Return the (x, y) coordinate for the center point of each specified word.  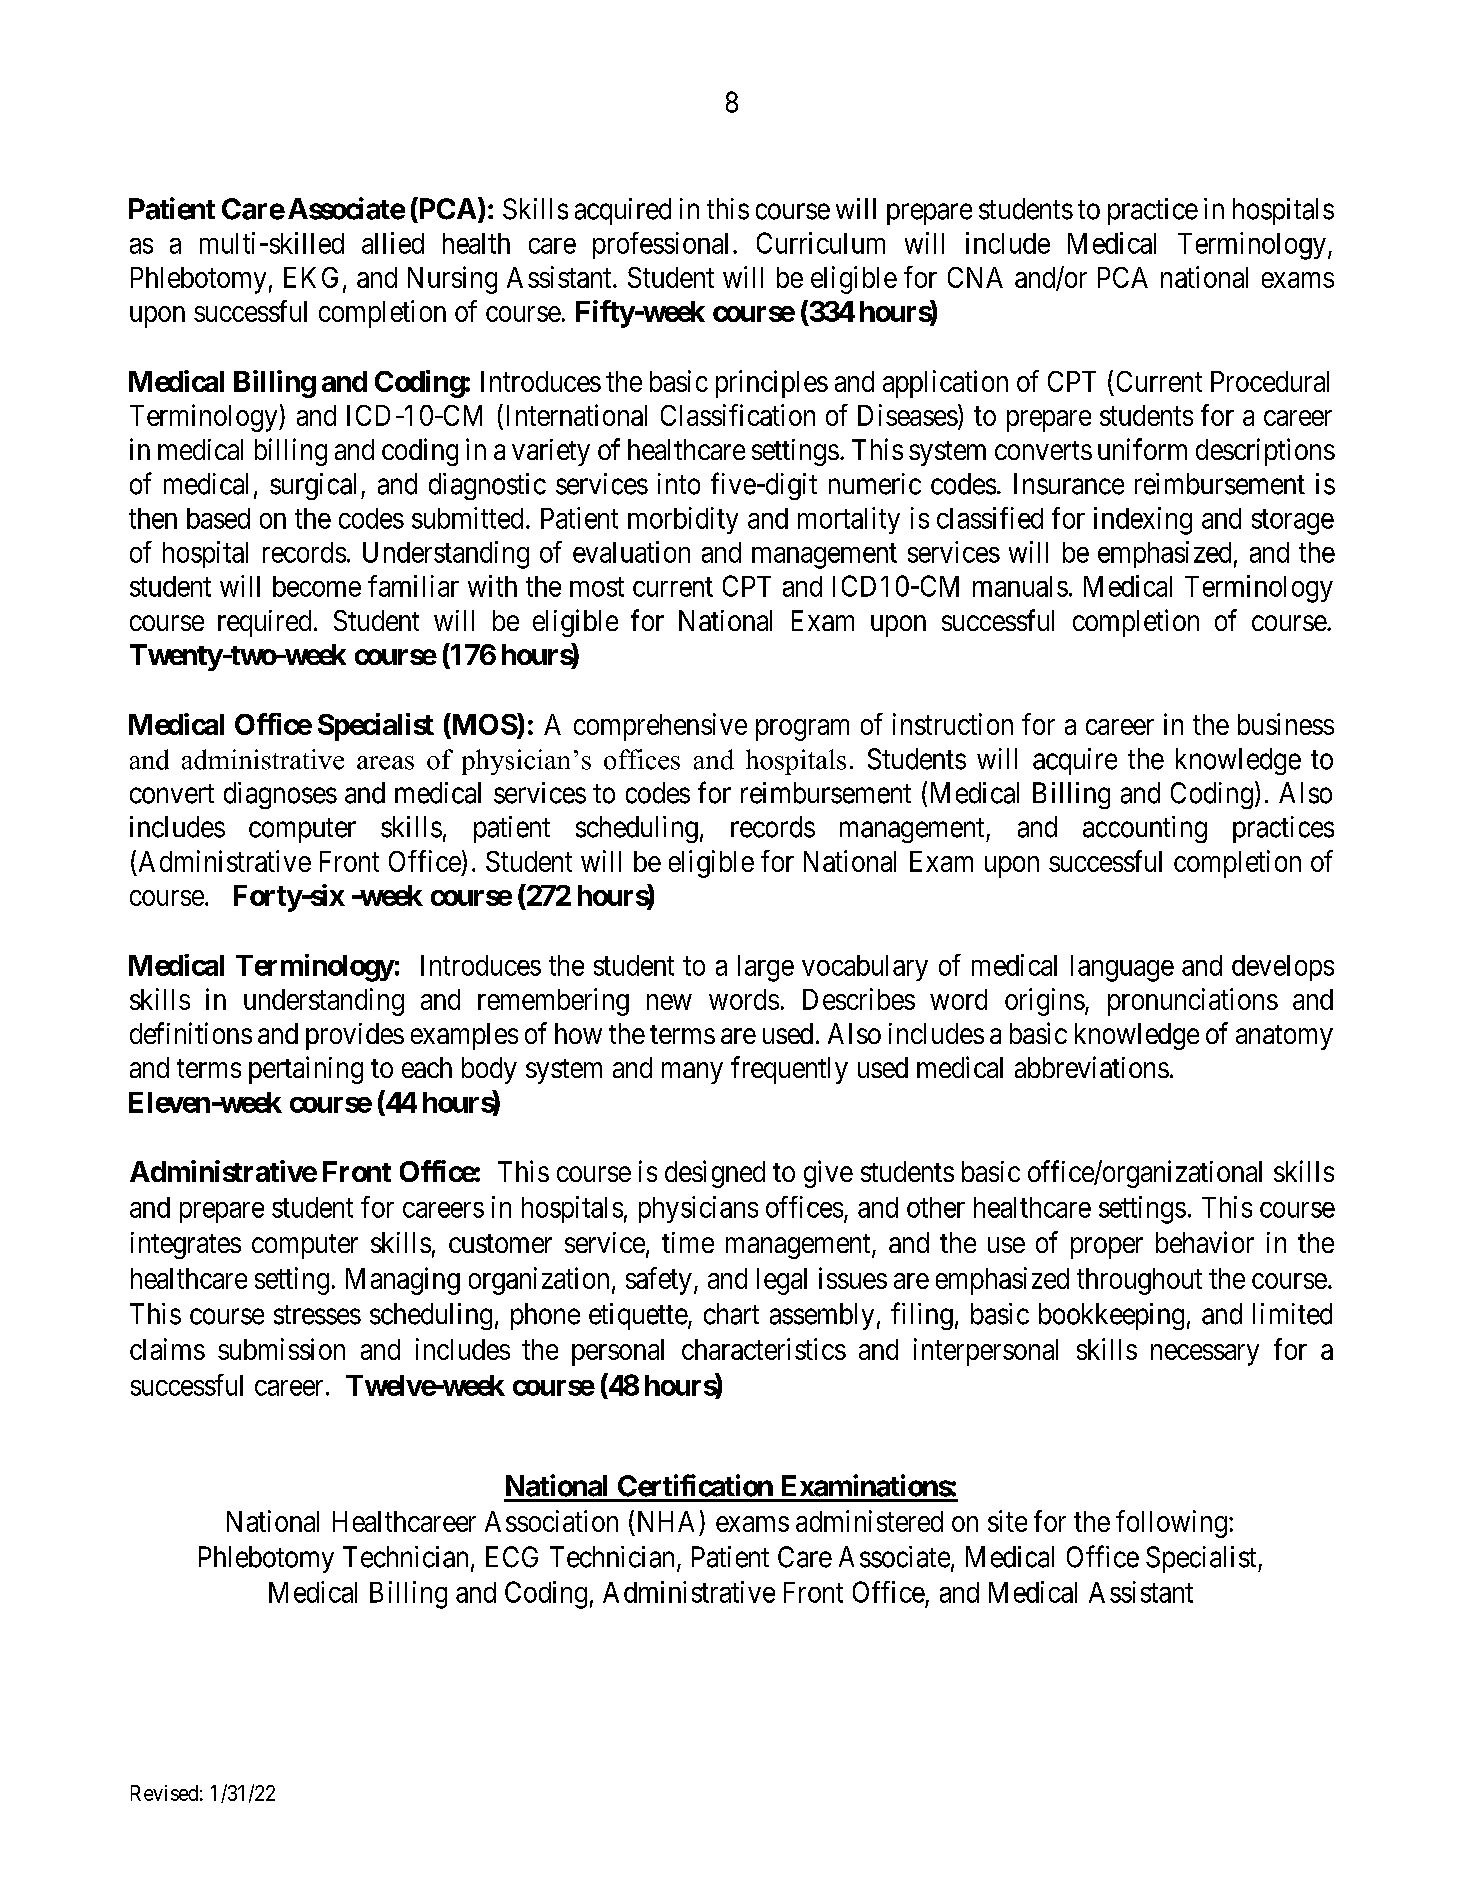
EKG (311, 277)
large (766, 968)
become (317, 586)
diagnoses (280, 795)
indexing (1143, 521)
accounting (1145, 829)
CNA (975, 277)
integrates (186, 1245)
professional (660, 245)
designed (715, 1174)
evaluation (631, 552)
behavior (1205, 1242)
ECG (512, 1557)
